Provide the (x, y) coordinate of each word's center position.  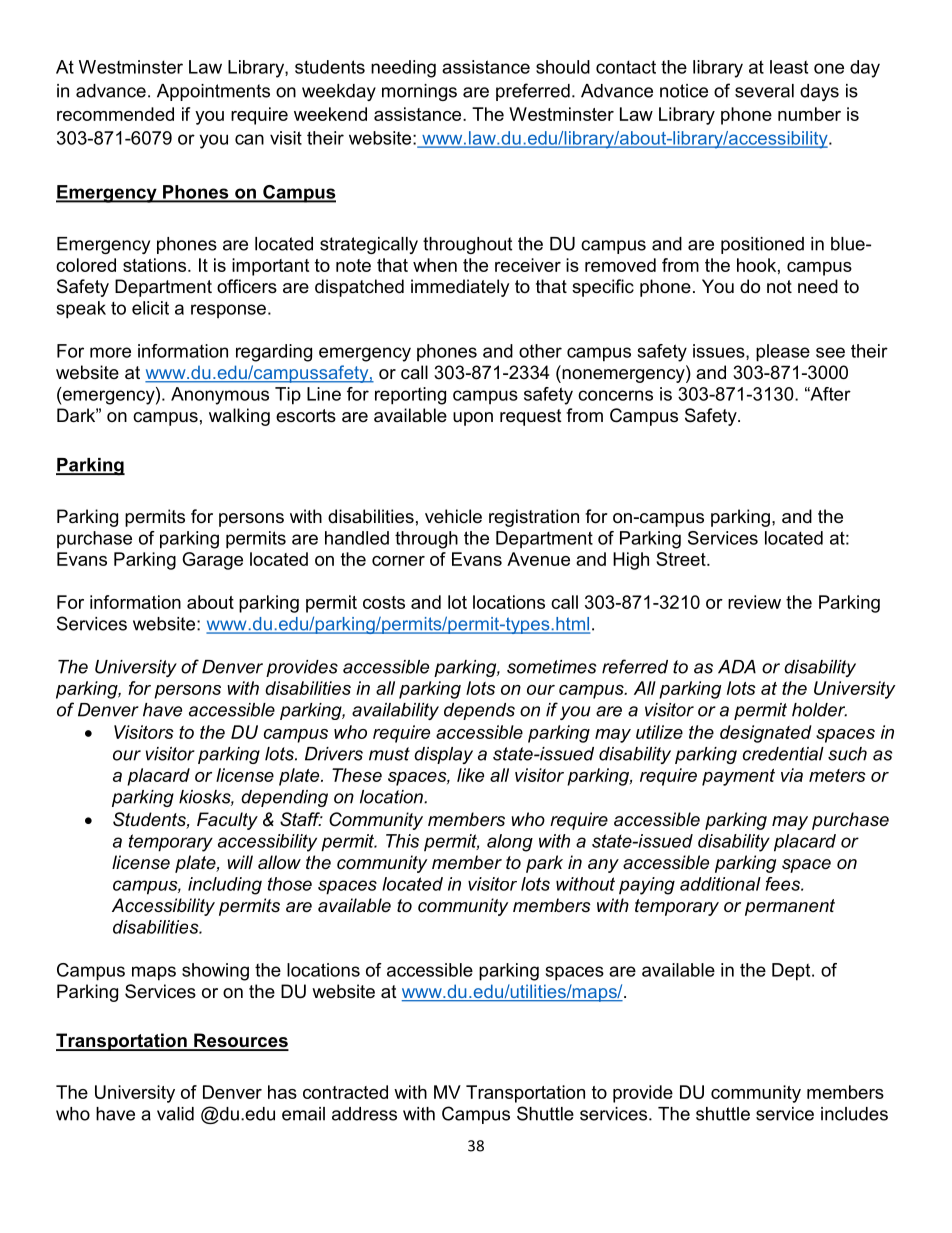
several (764, 91)
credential (783, 754)
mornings (419, 92)
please (783, 353)
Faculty (227, 821)
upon (473, 419)
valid (175, 1114)
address (364, 1114)
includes (854, 1114)
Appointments (213, 92)
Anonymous (220, 396)
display (443, 755)
